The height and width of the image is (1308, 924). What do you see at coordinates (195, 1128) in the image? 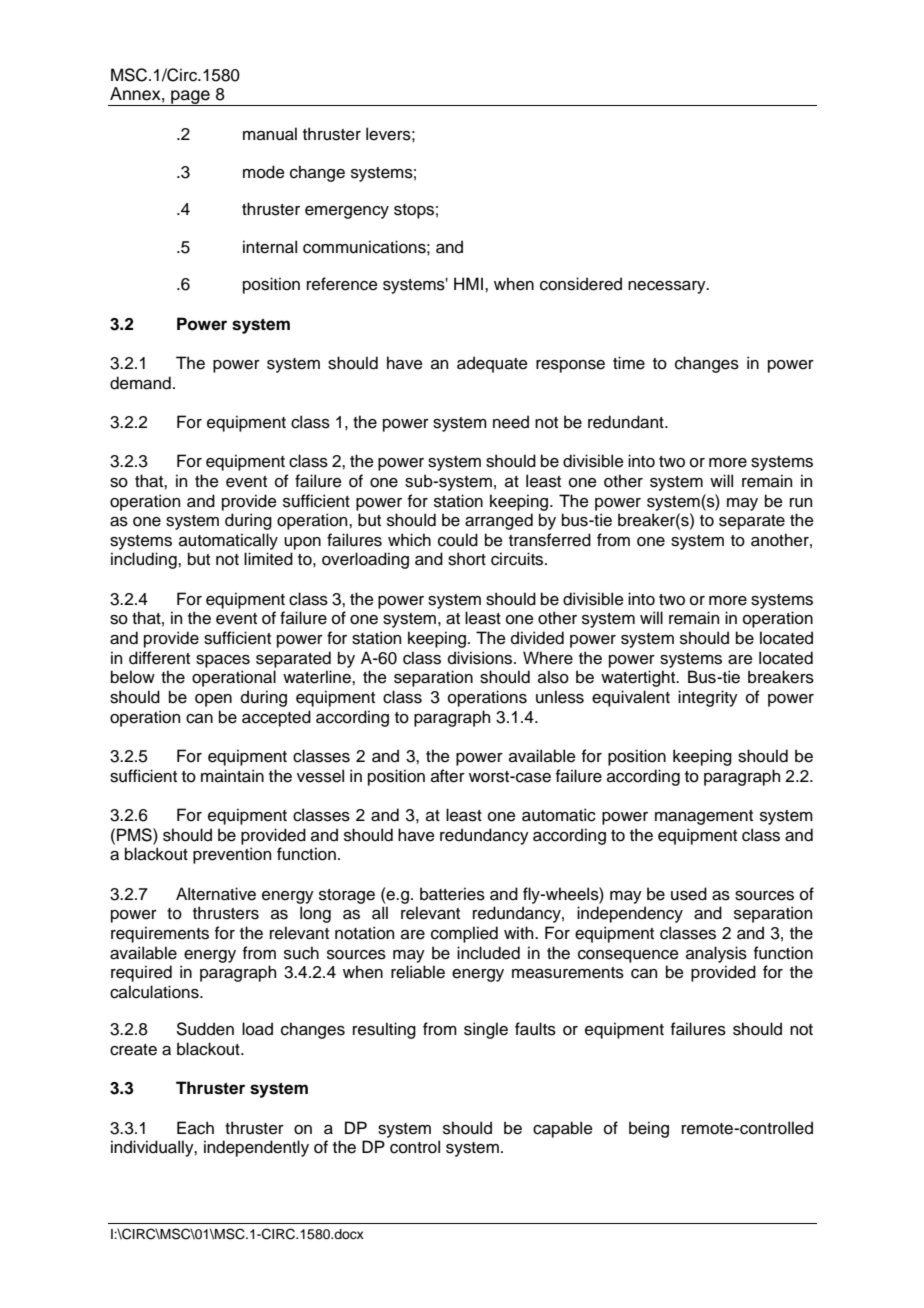
I see `Each` at bounding box center [195, 1128].
